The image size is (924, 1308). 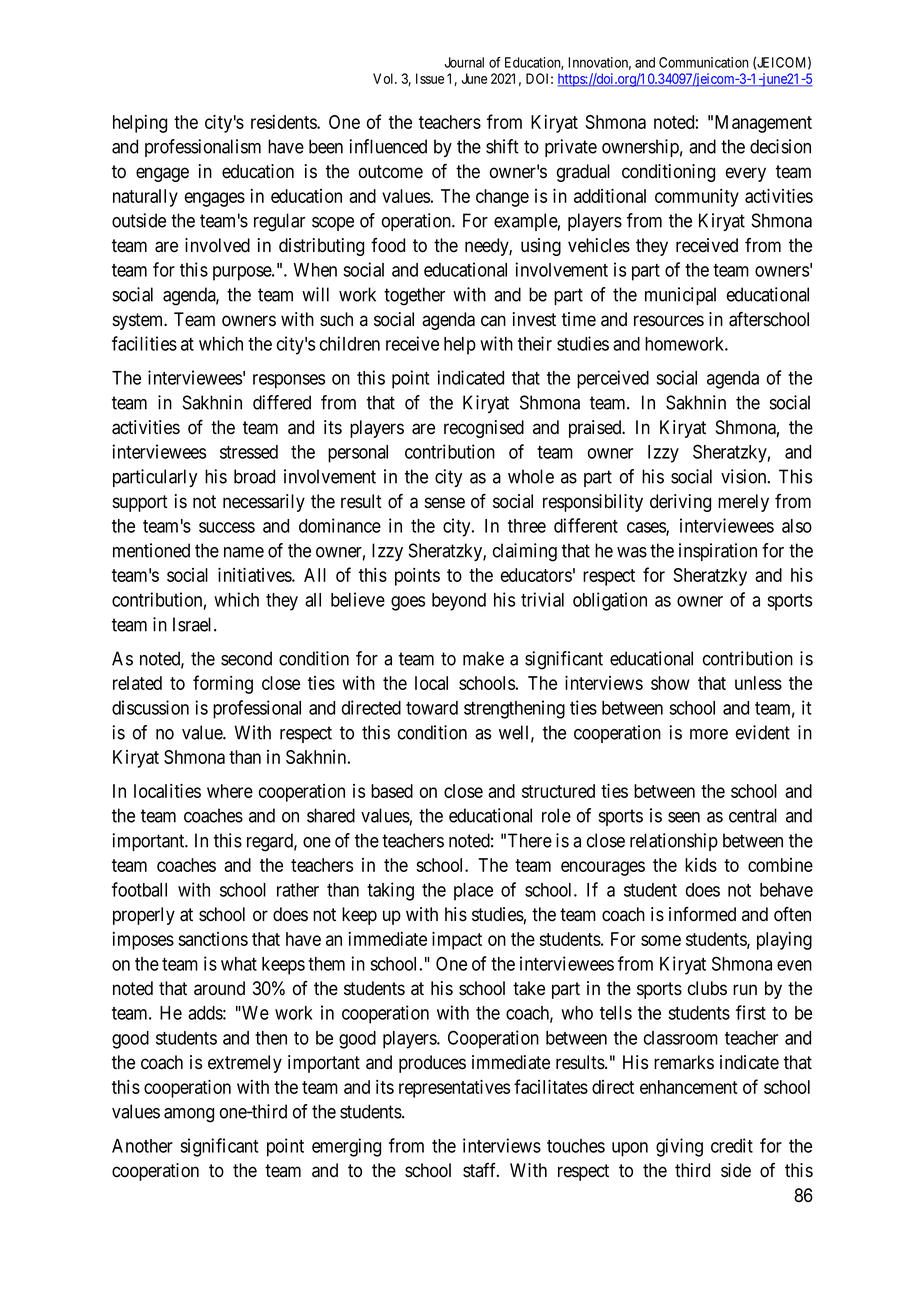 I want to click on been, so click(x=326, y=146).
